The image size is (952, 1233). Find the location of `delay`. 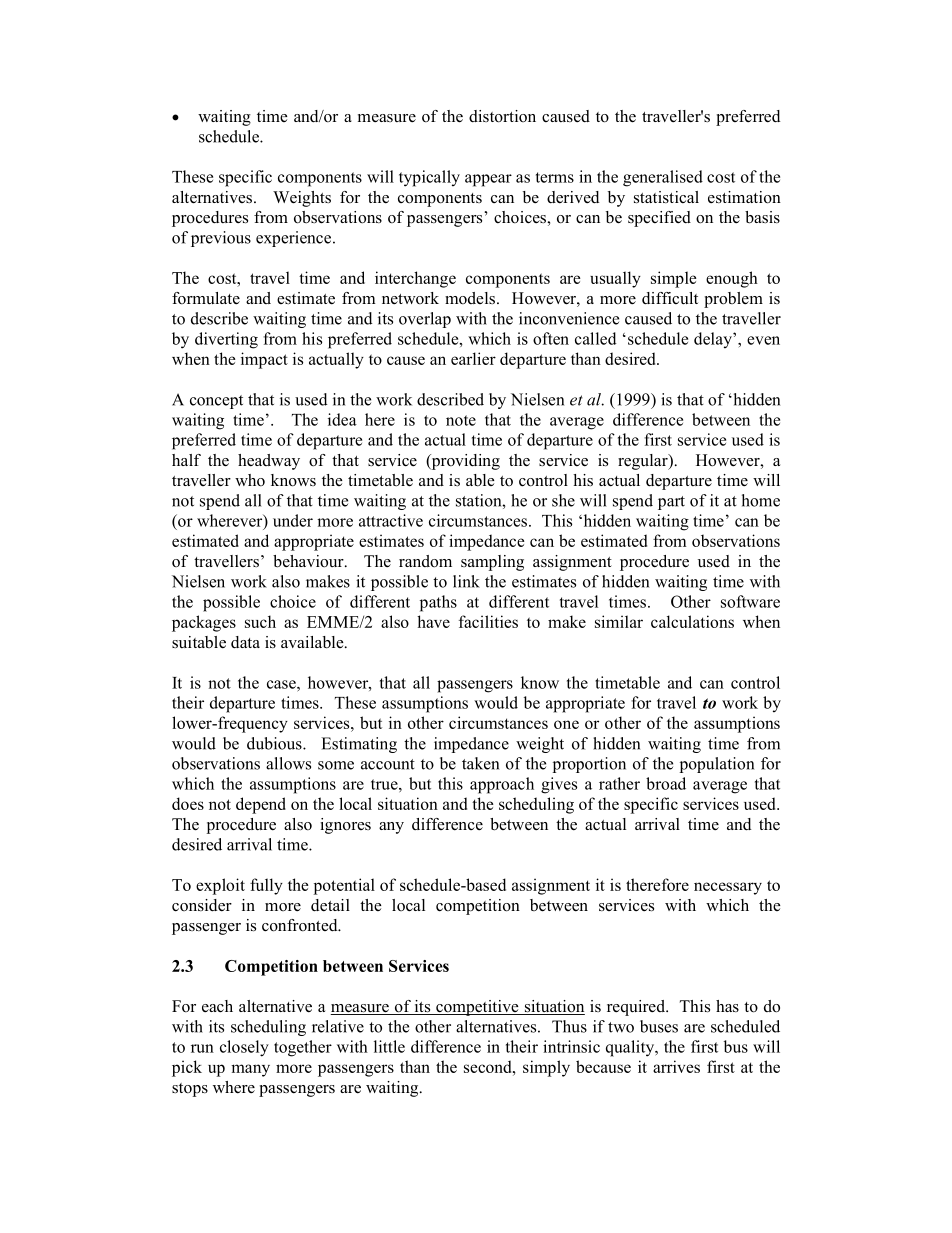

delay is located at coordinates (714, 340).
